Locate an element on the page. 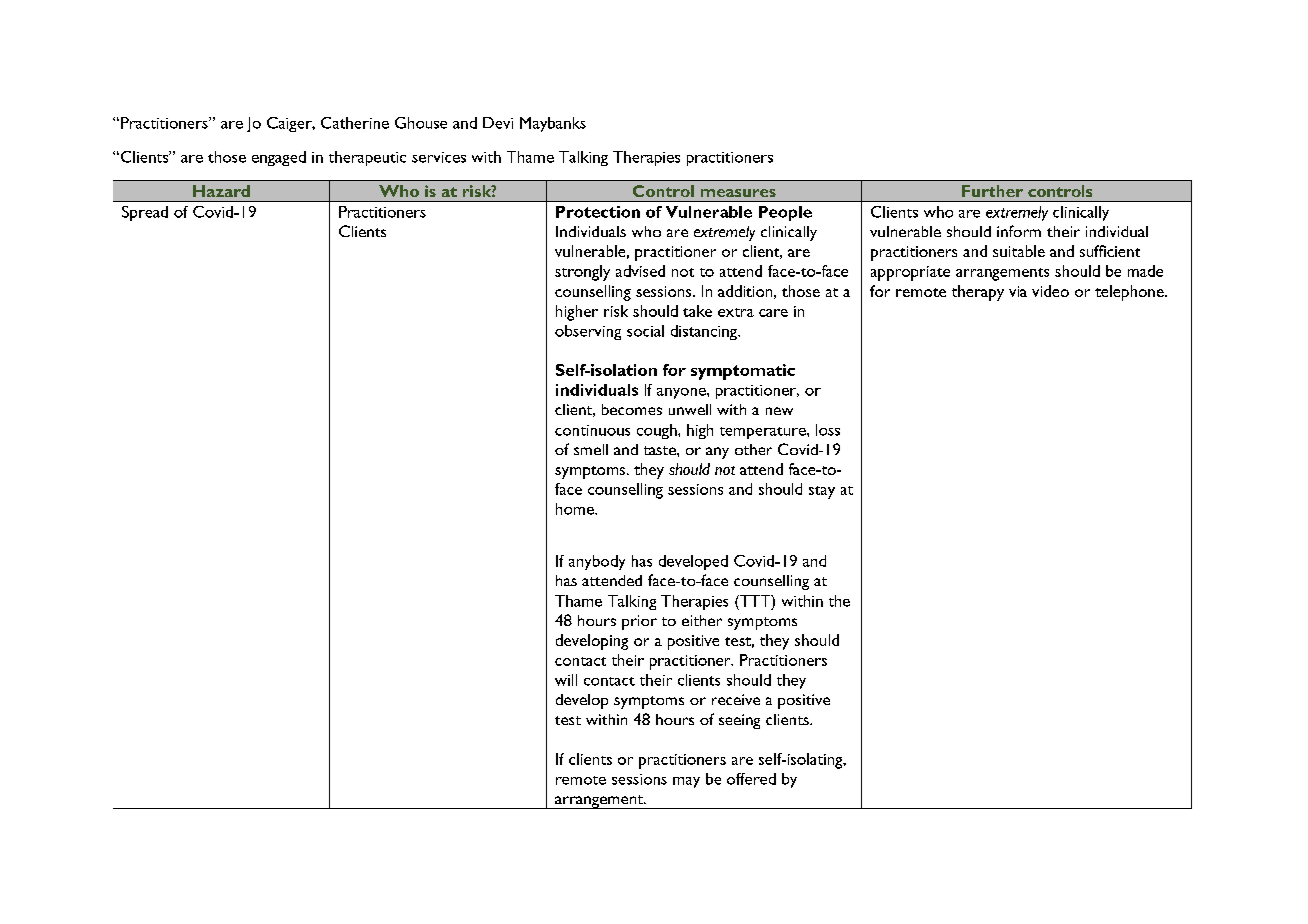 This document has height=924, width=1308. taste is located at coordinates (661, 450).
